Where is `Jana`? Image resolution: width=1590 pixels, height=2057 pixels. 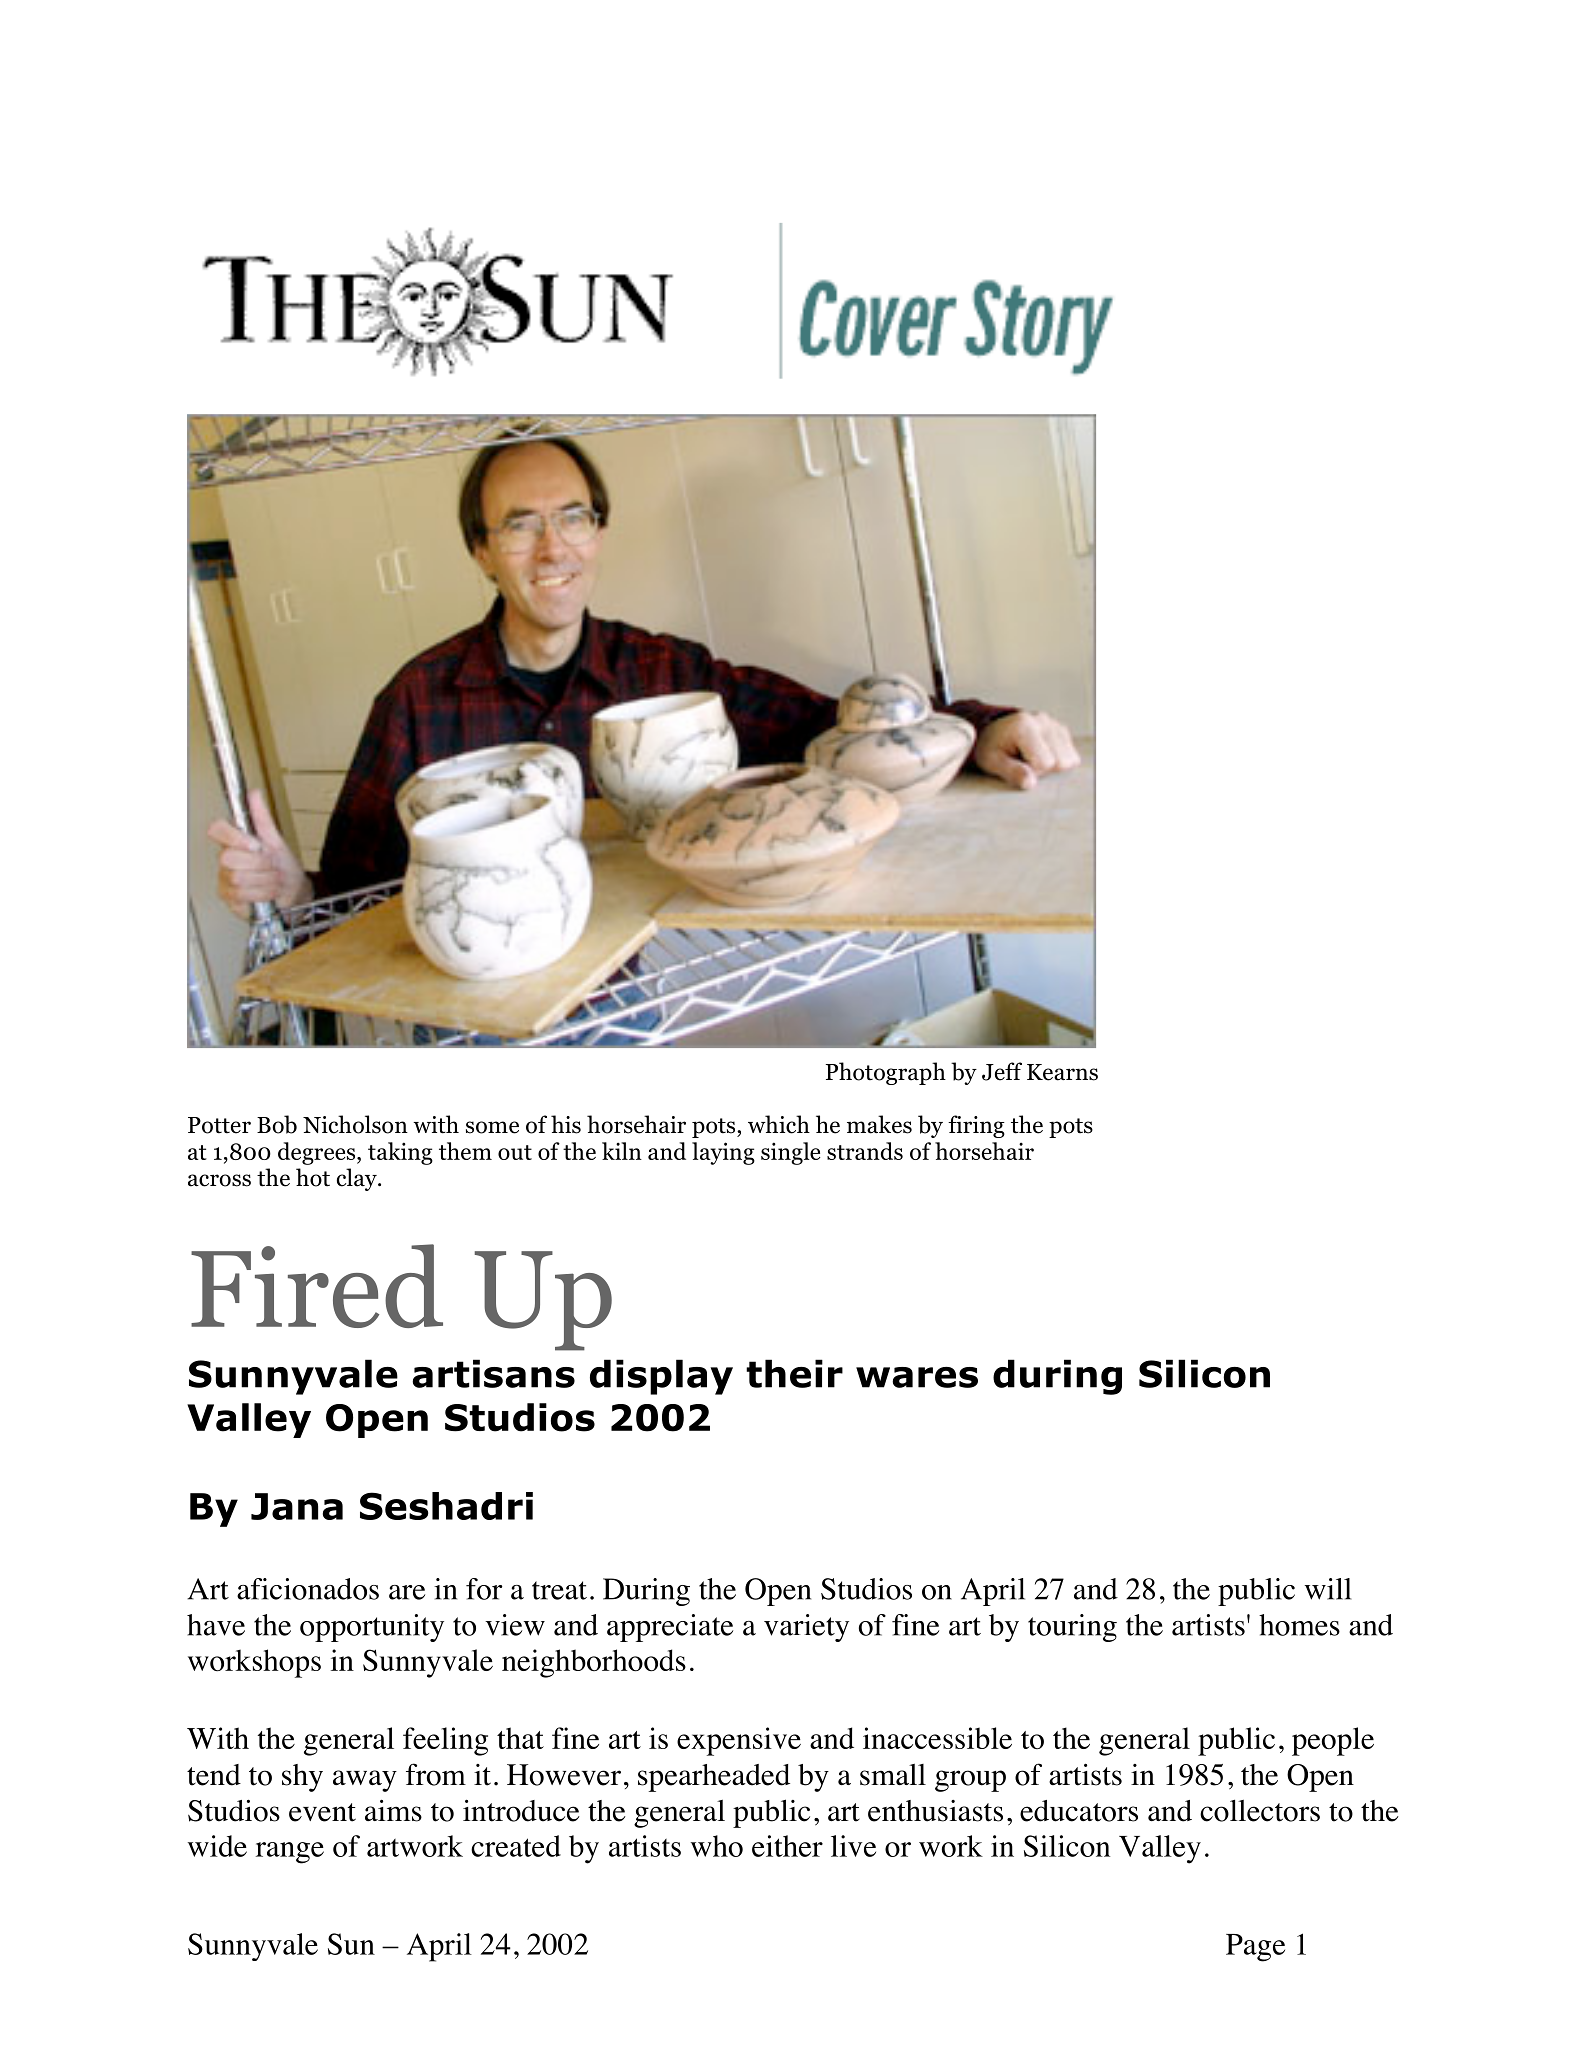 Jana is located at coordinates (297, 1506).
